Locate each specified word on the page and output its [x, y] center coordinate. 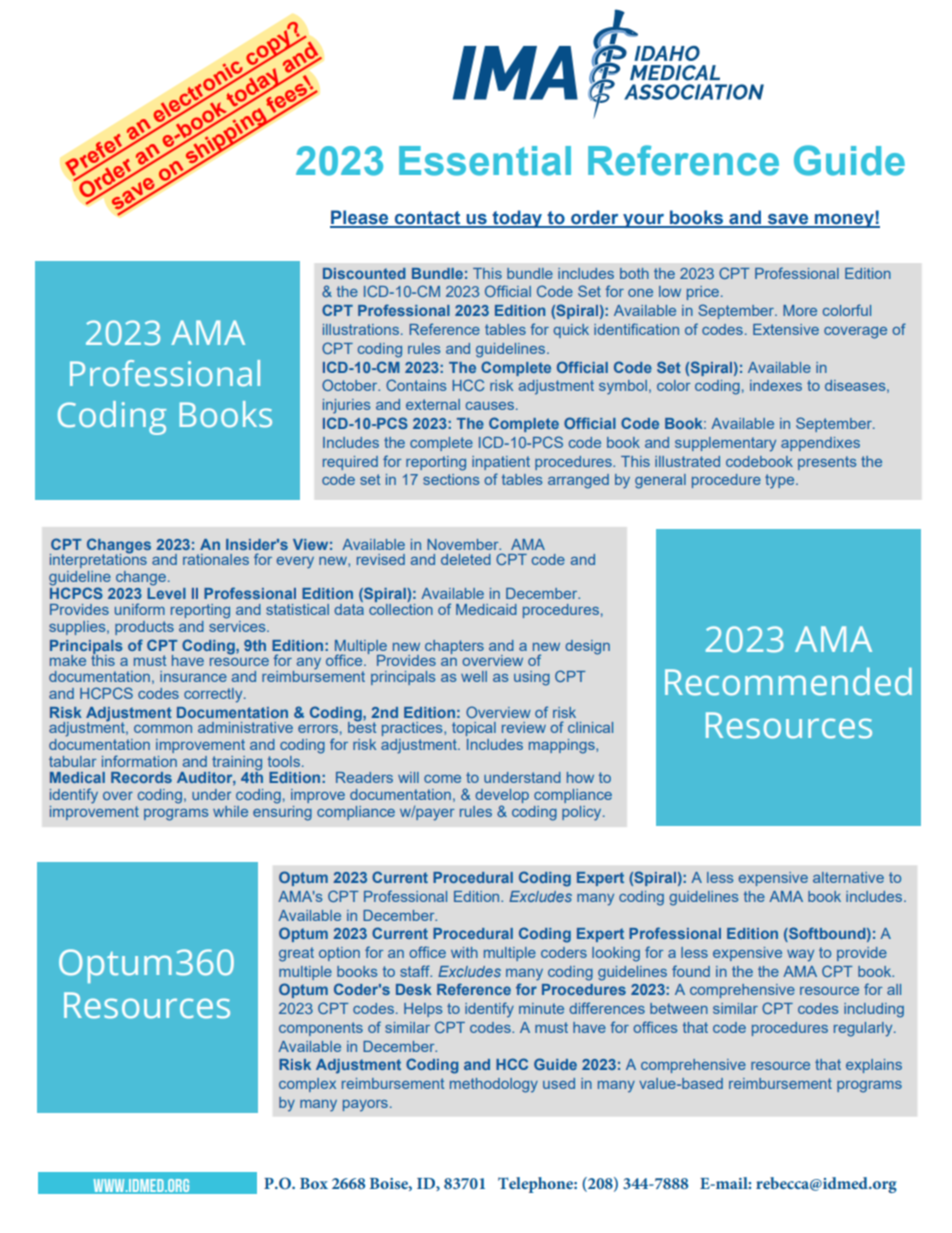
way [800, 956]
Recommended [788, 682]
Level [166, 592]
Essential [485, 161]
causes [490, 406]
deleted [466, 559]
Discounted [364, 273]
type [781, 481]
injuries [346, 406]
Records [141, 777]
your [643, 221]
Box [314, 1183]
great [296, 954]
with [464, 952]
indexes [776, 385]
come [442, 779]
